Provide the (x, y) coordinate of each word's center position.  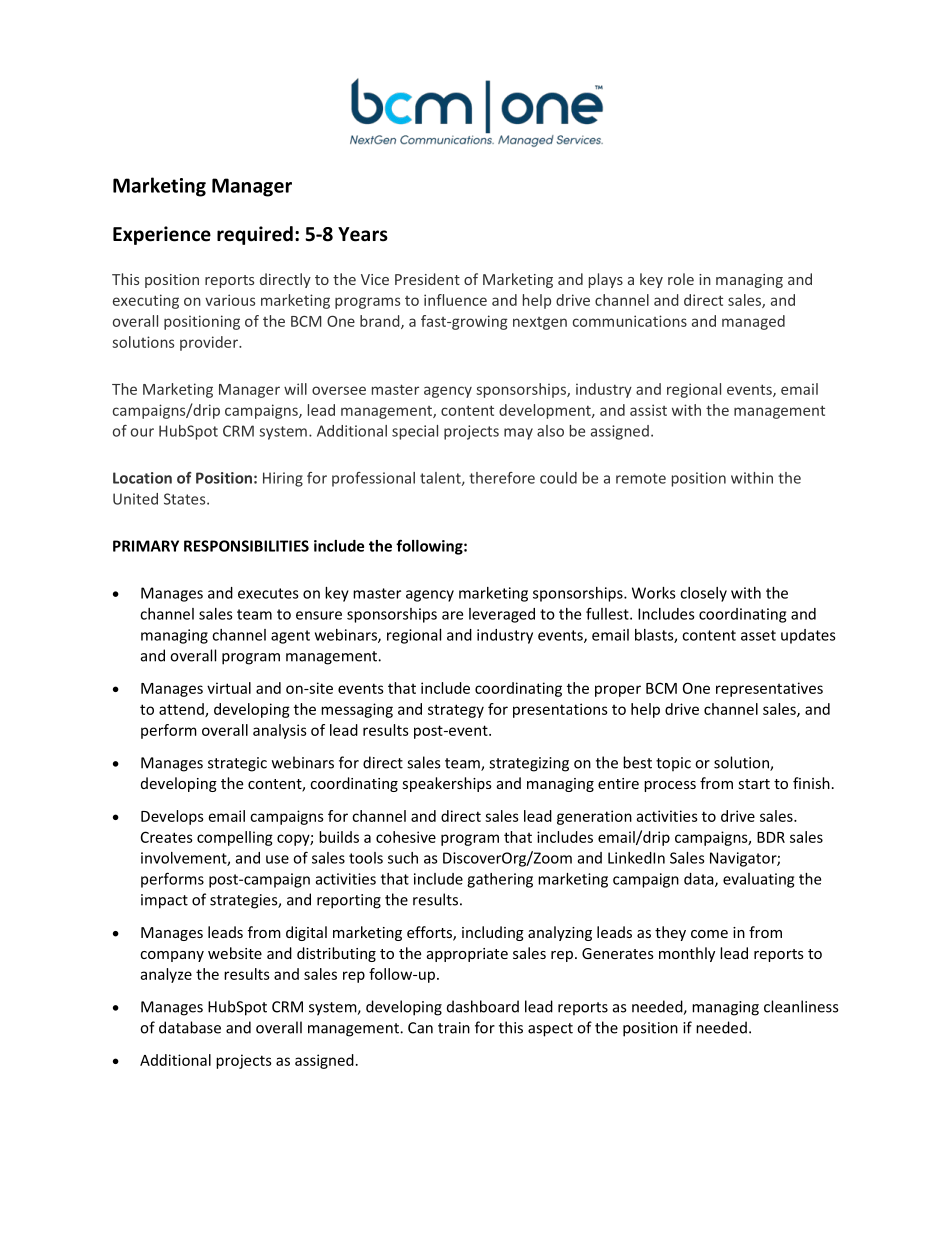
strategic (237, 764)
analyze (166, 975)
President (427, 279)
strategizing (529, 764)
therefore (502, 478)
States (186, 499)
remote (641, 478)
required (255, 235)
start (754, 784)
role (681, 279)
